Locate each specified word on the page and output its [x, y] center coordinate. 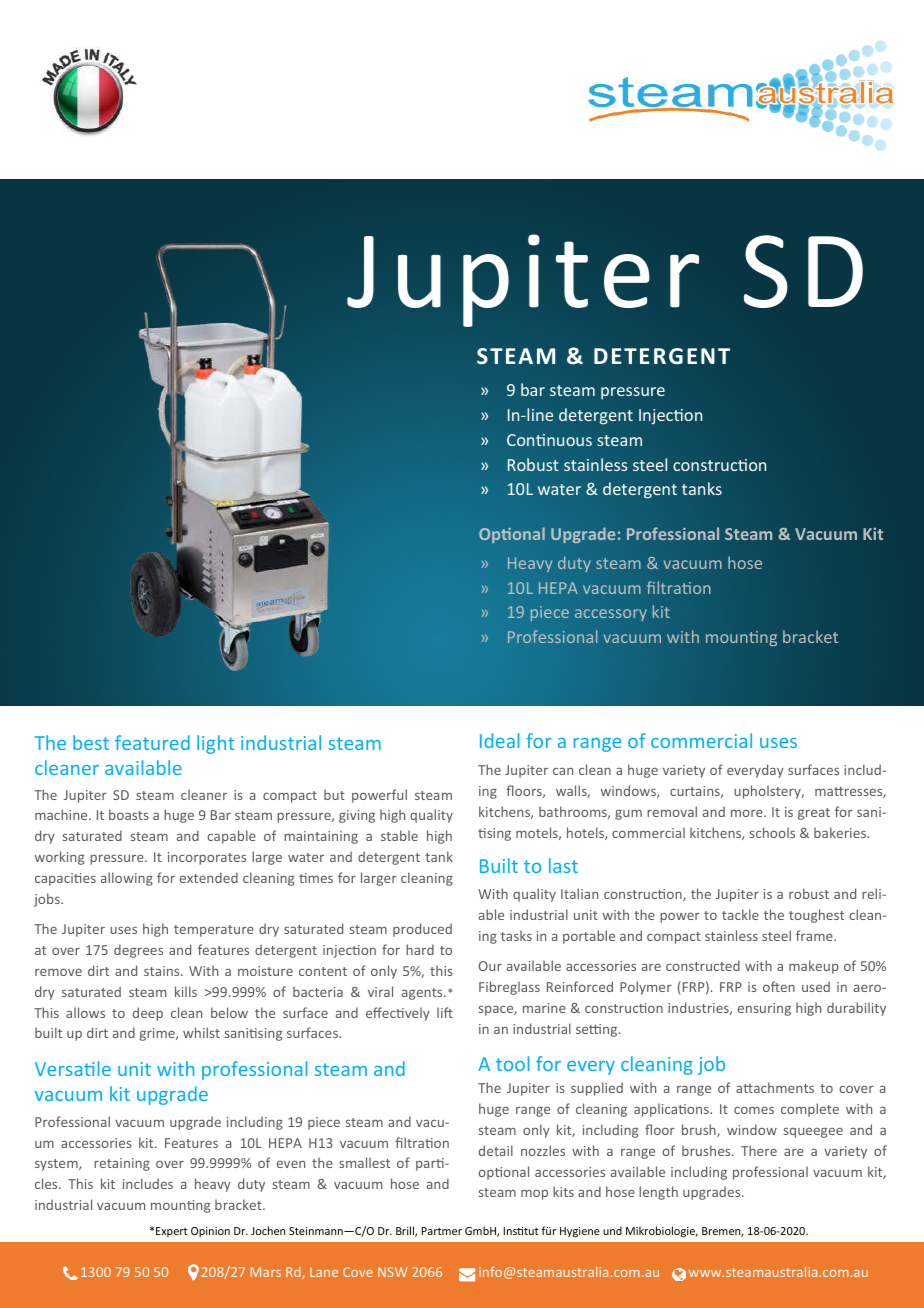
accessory [611, 615]
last [563, 865]
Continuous [549, 440]
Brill [406, 1231]
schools [772, 832]
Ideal [499, 740]
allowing [127, 879]
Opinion [210, 1232]
